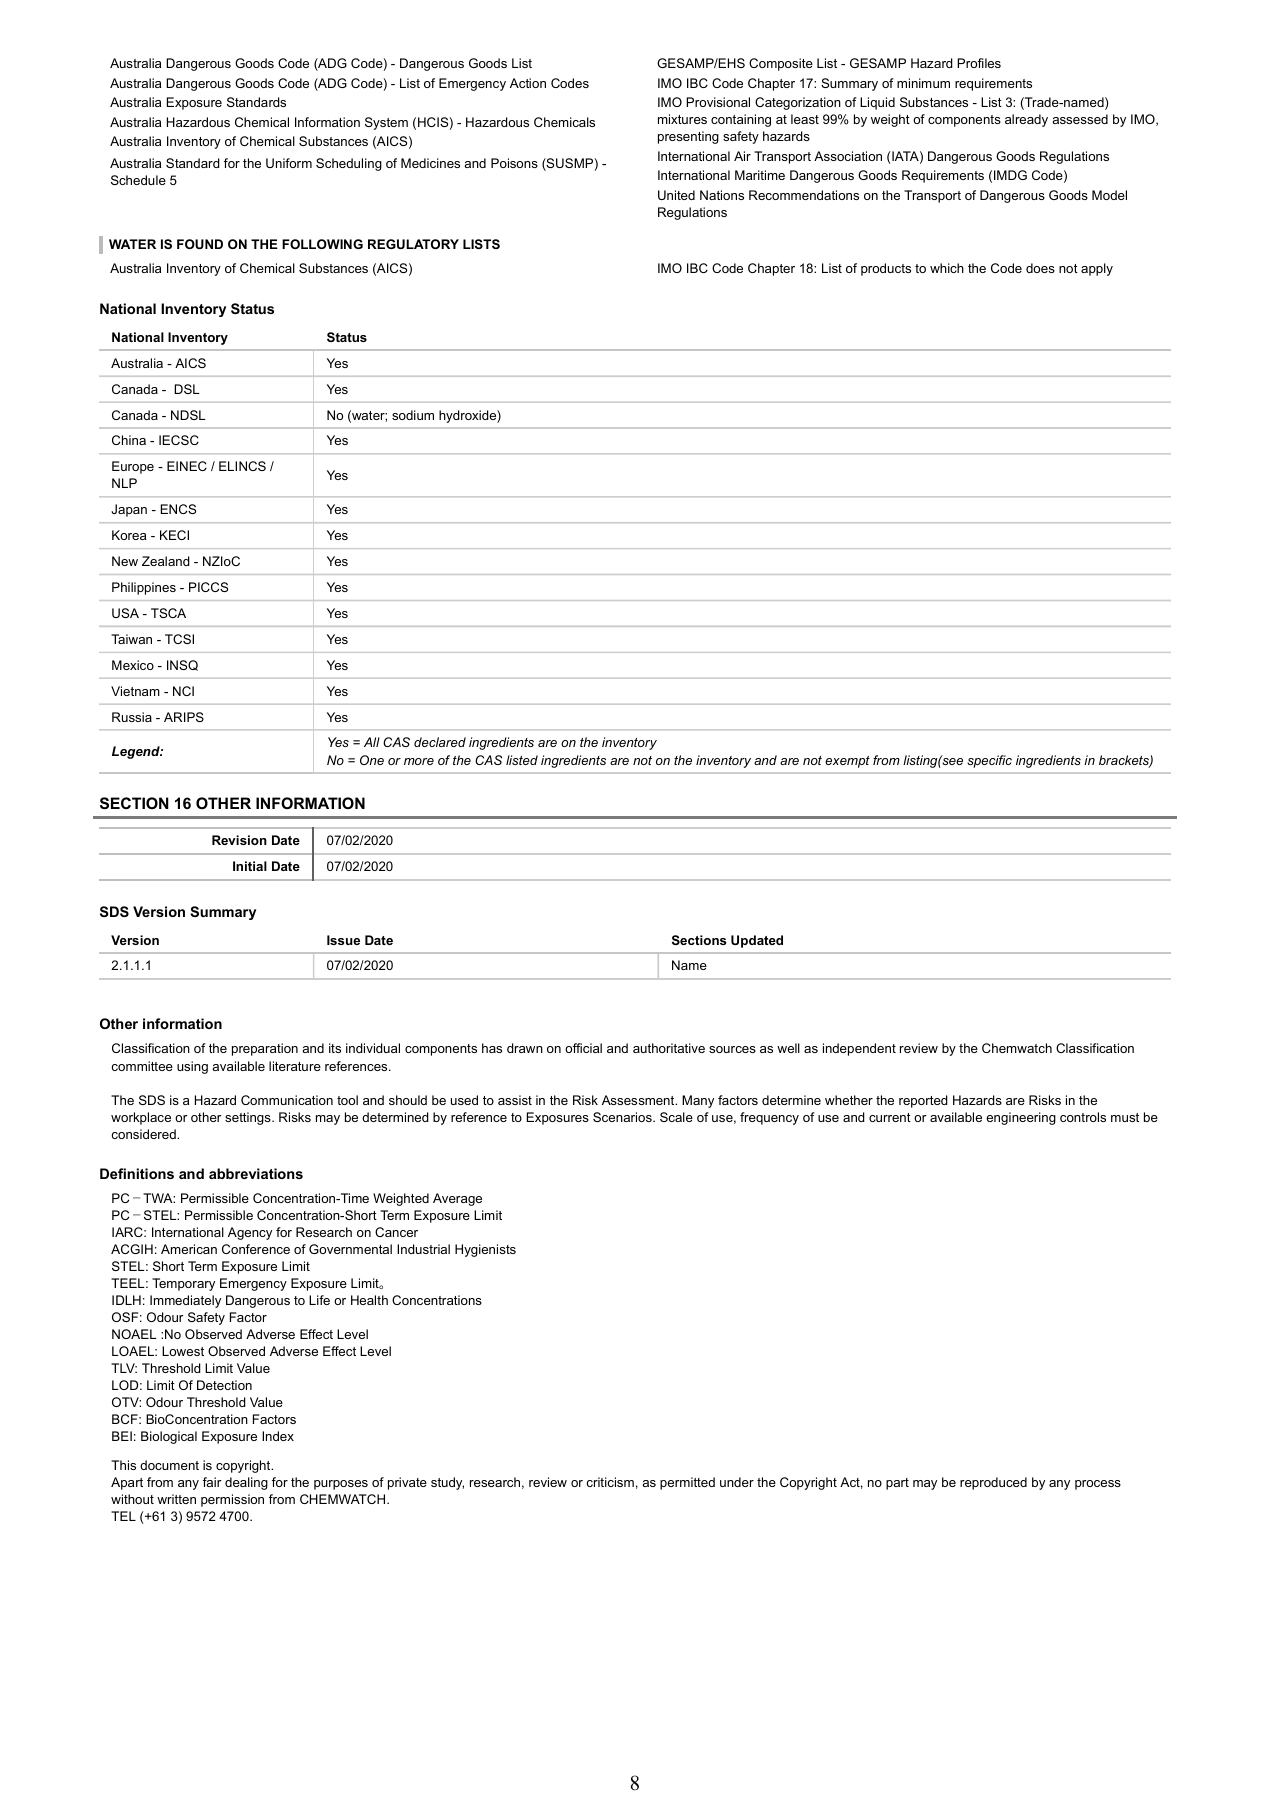 The image size is (1271, 1797). I want to click on reproduced, so click(993, 1483).
